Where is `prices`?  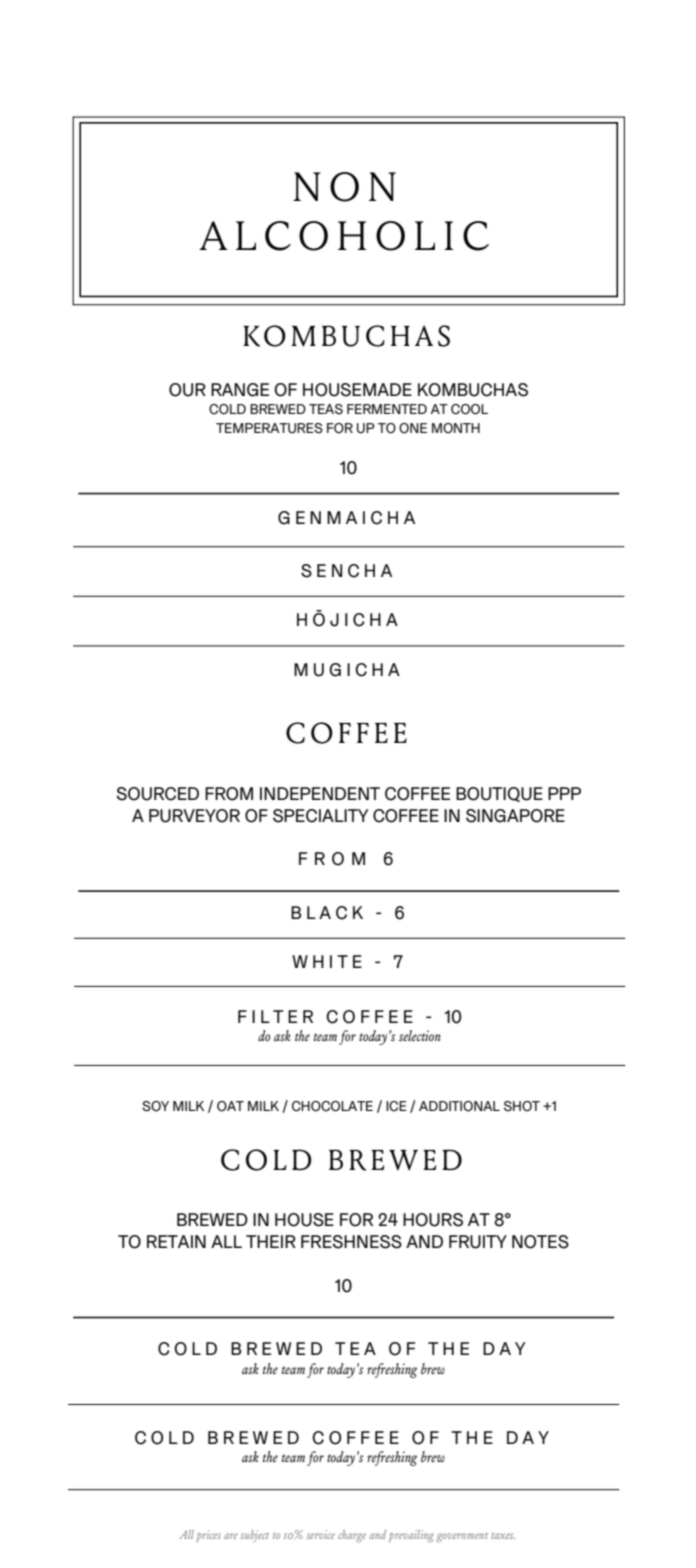
prices is located at coordinates (208, 1536).
